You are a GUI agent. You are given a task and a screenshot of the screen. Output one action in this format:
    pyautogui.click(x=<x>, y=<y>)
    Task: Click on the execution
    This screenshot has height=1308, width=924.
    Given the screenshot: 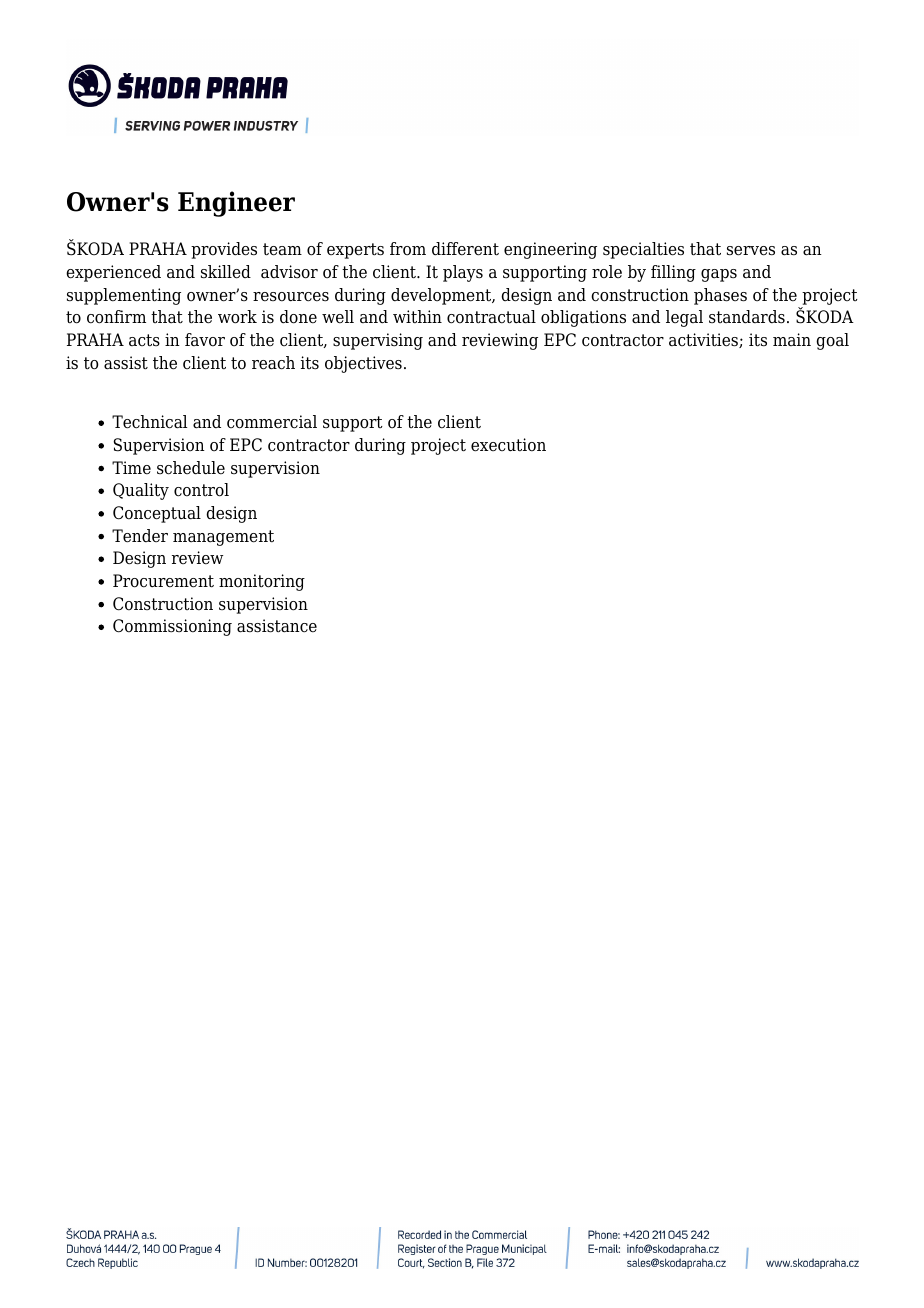 What is the action you would take?
    pyautogui.click(x=508, y=445)
